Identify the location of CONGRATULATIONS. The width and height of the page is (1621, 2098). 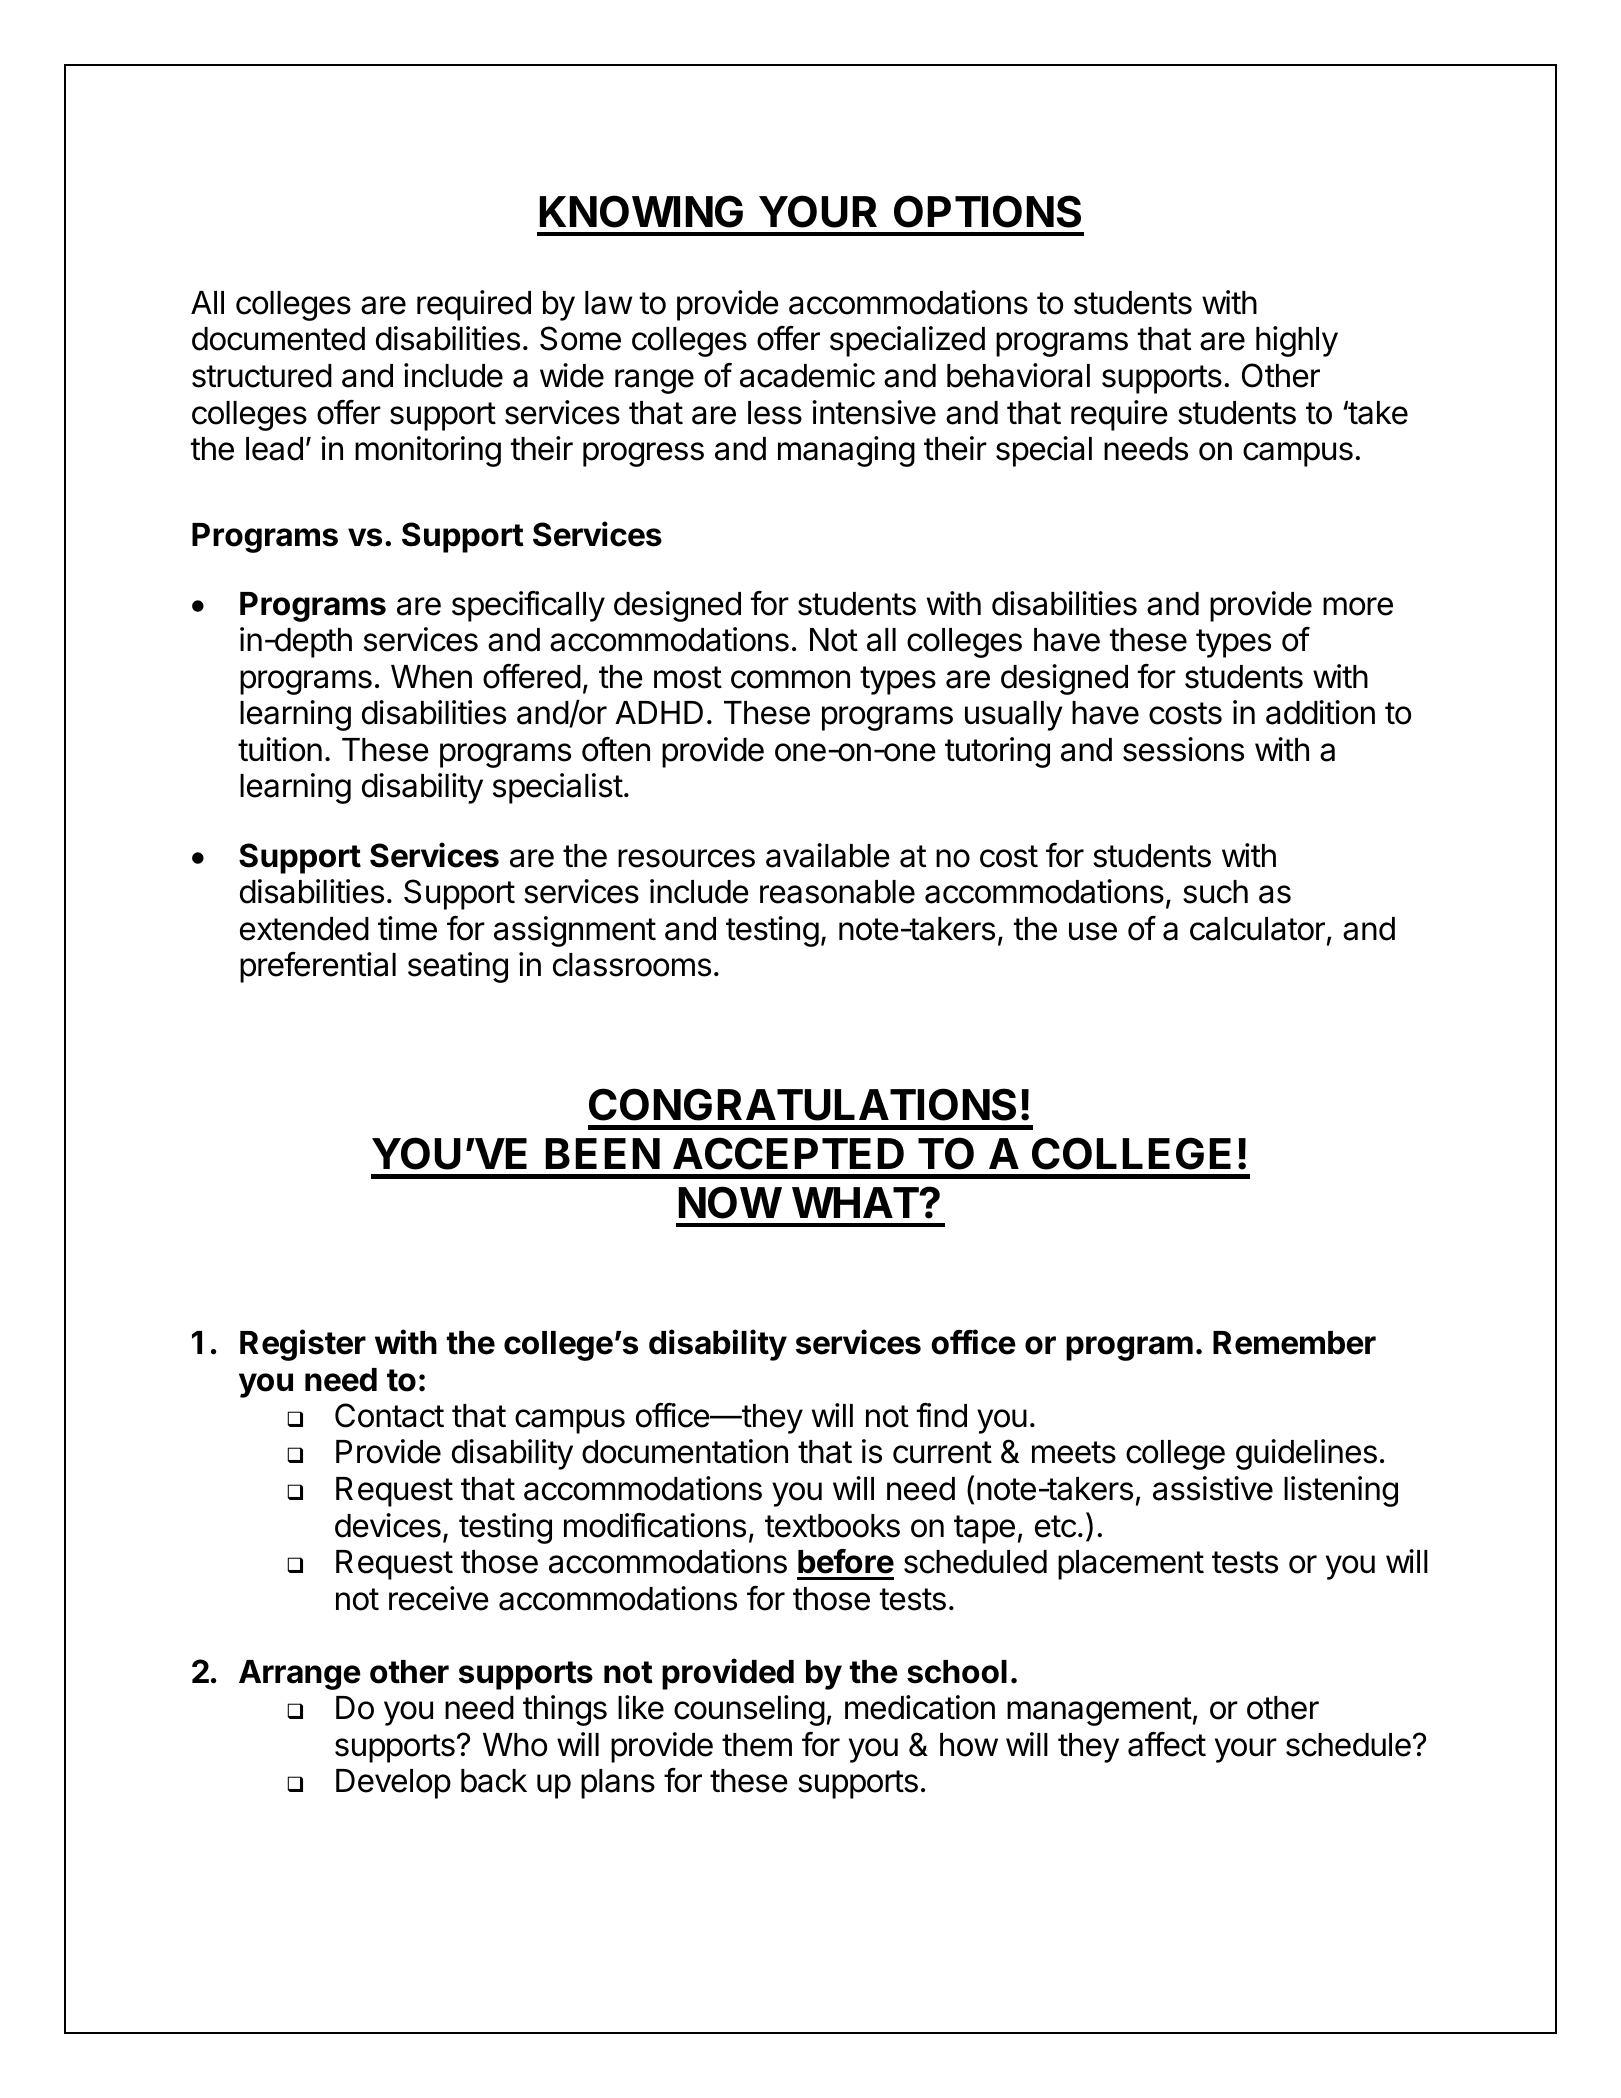
(802, 1104).
